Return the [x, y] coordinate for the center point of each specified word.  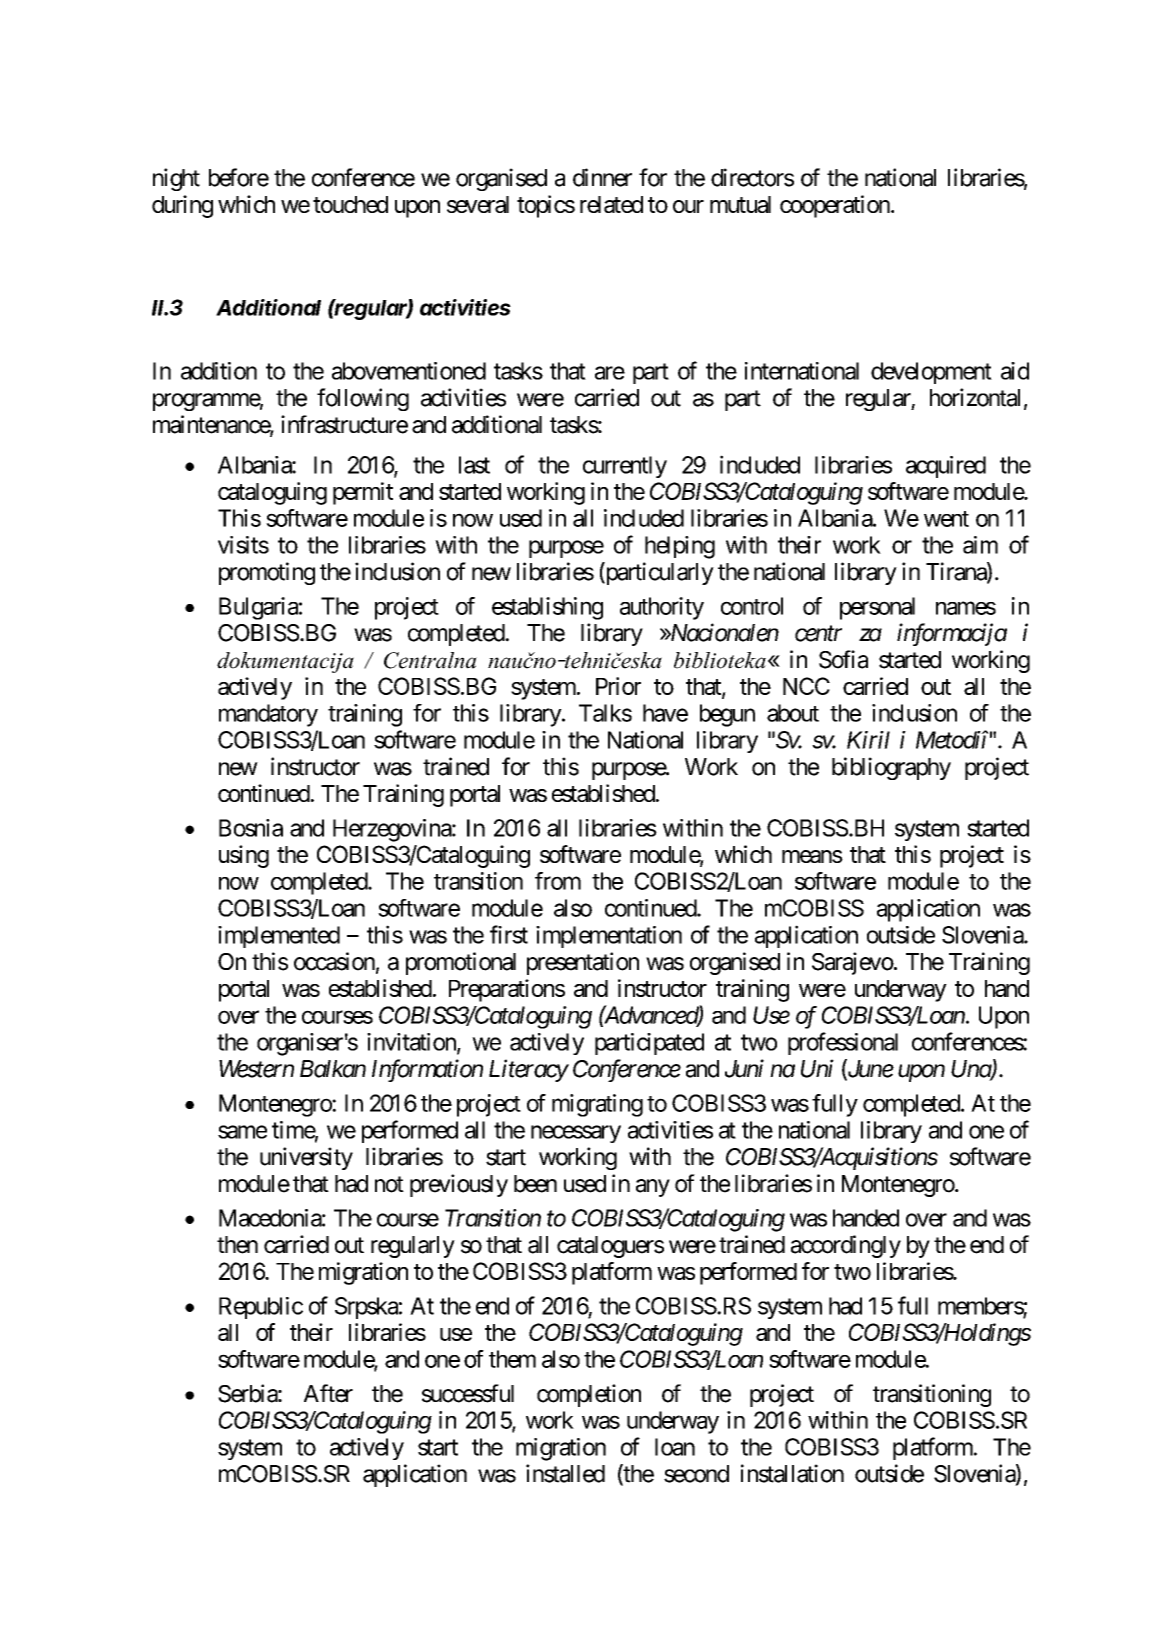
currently [625, 467]
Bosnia [251, 828]
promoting [267, 573]
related [611, 204]
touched [350, 204]
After [328, 1393]
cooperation [835, 206]
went [946, 519]
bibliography [891, 768]
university [306, 1158]
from [558, 881]
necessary [576, 1134]
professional [843, 1043]
